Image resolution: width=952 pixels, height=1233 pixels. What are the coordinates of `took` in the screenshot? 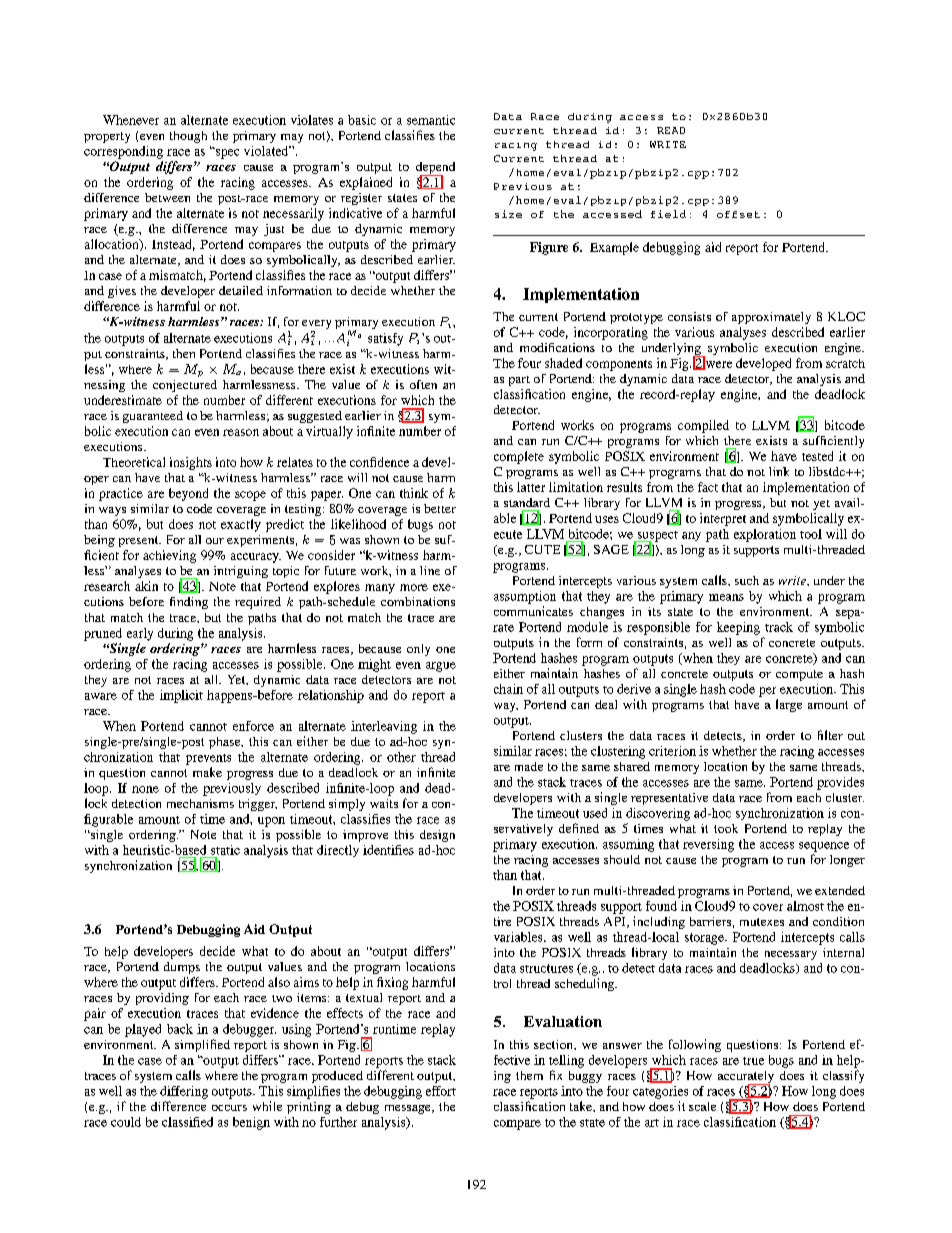 It's located at (726, 828).
